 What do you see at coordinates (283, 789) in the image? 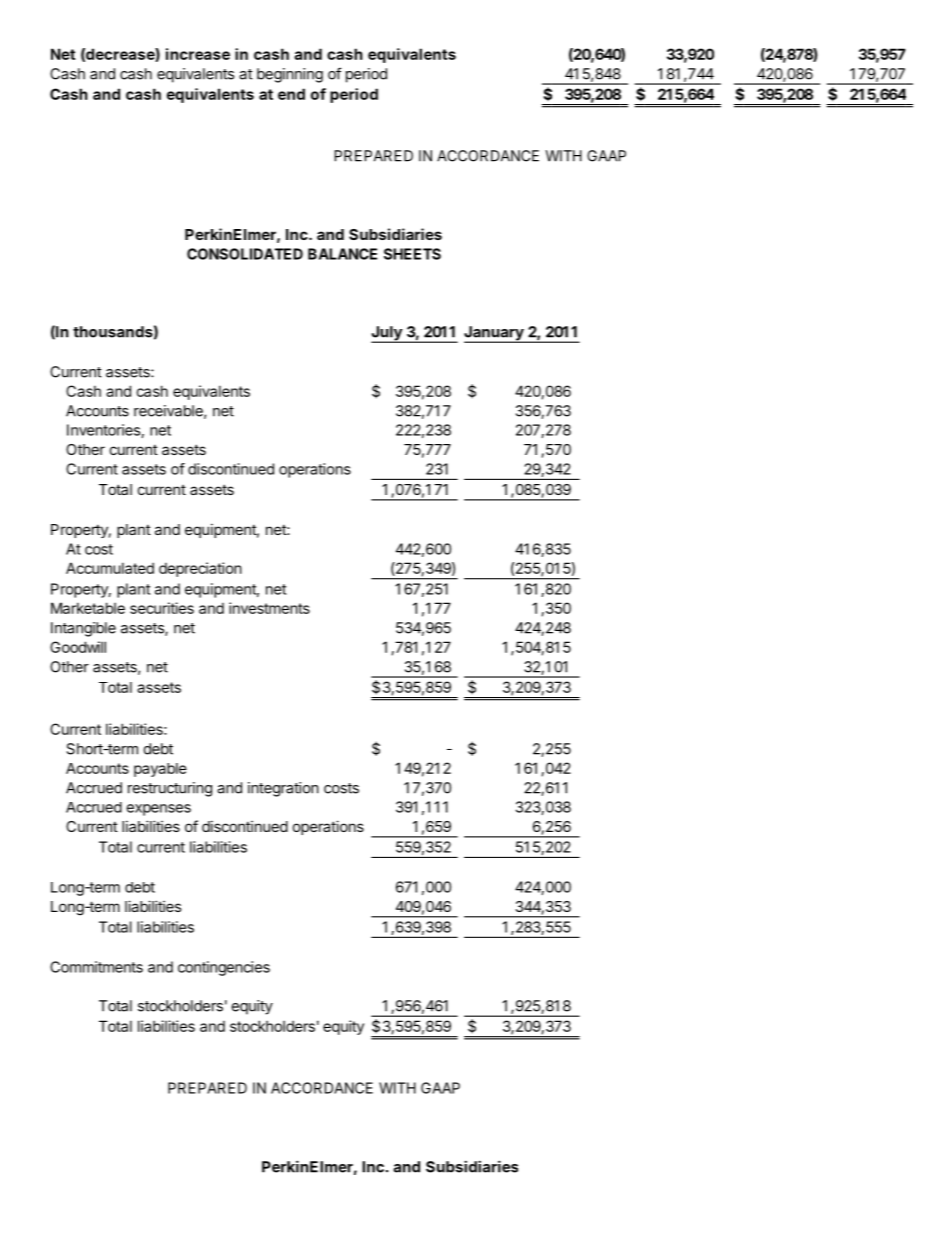
I see `integration` at bounding box center [283, 789].
